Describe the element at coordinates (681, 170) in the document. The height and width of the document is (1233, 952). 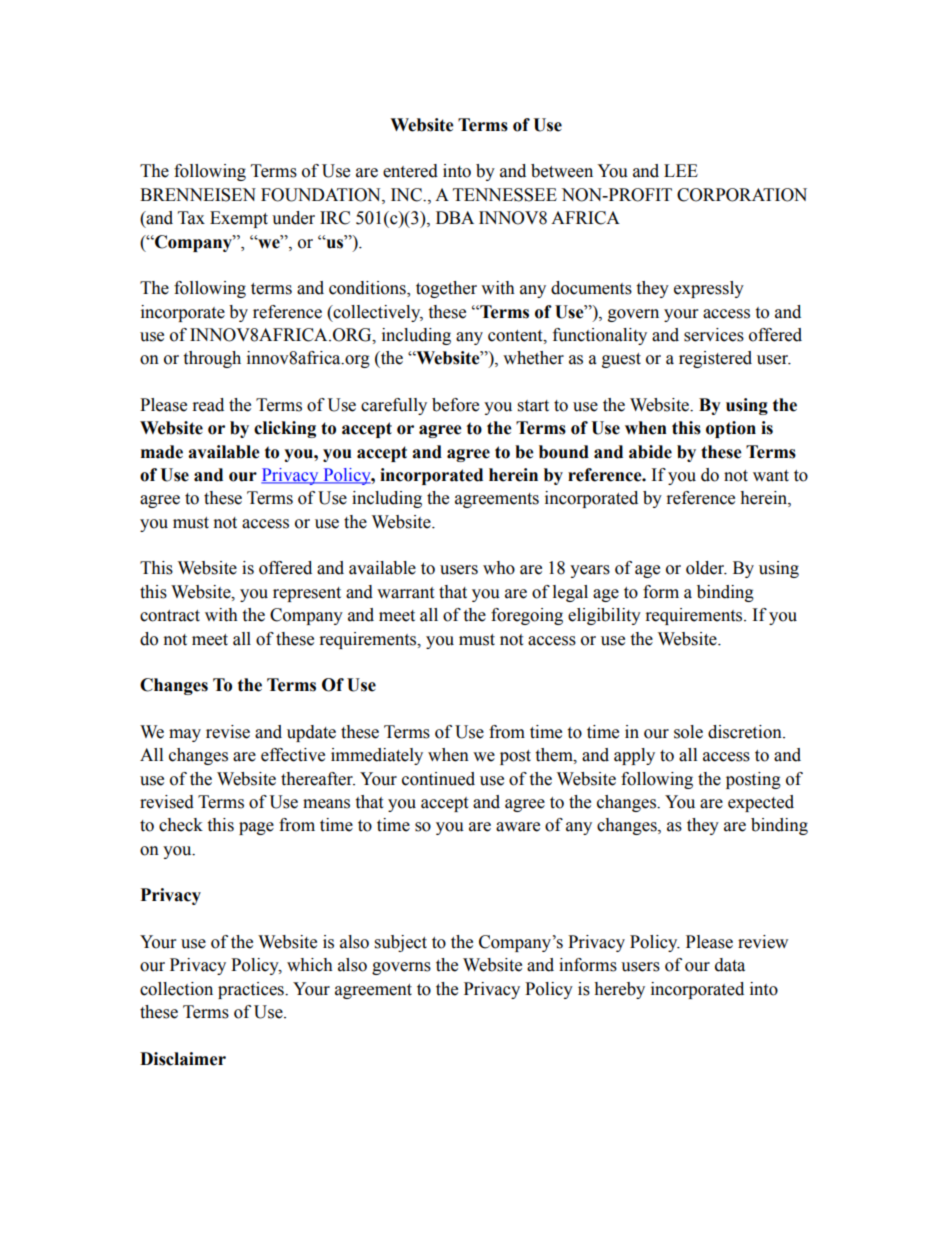
I see `LEE` at that location.
